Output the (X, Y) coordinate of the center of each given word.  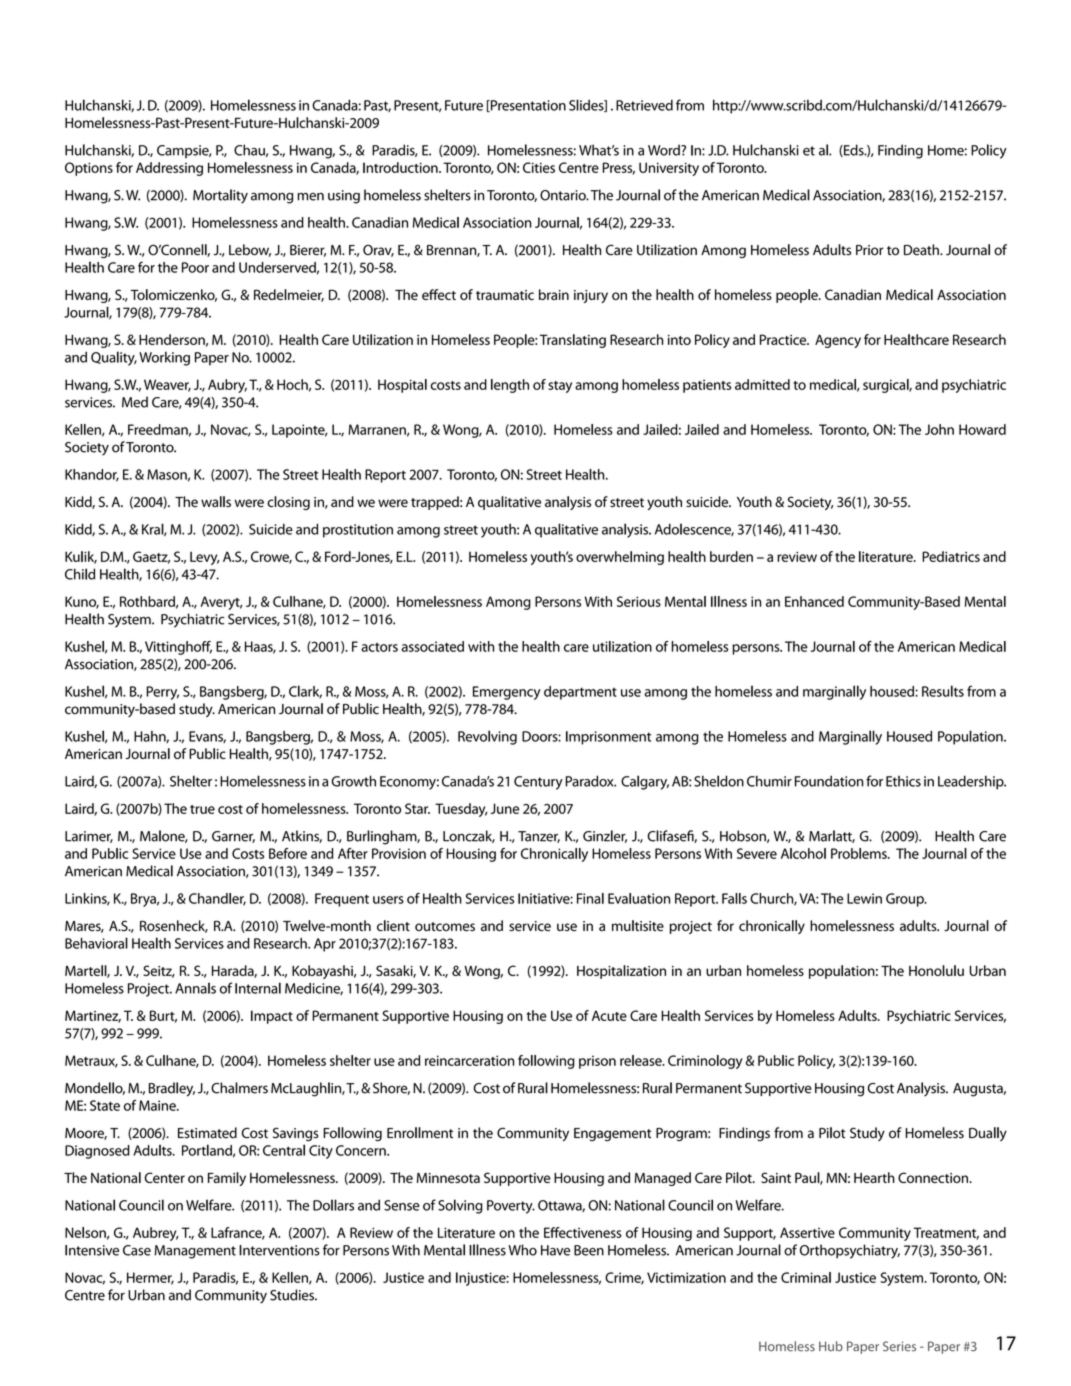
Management (195, 1252)
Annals (195, 988)
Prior (870, 250)
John (939, 429)
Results (943, 691)
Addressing (169, 169)
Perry (162, 693)
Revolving (487, 737)
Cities (539, 167)
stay (560, 387)
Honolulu (936, 970)
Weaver (167, 385)
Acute (609, 1015)
